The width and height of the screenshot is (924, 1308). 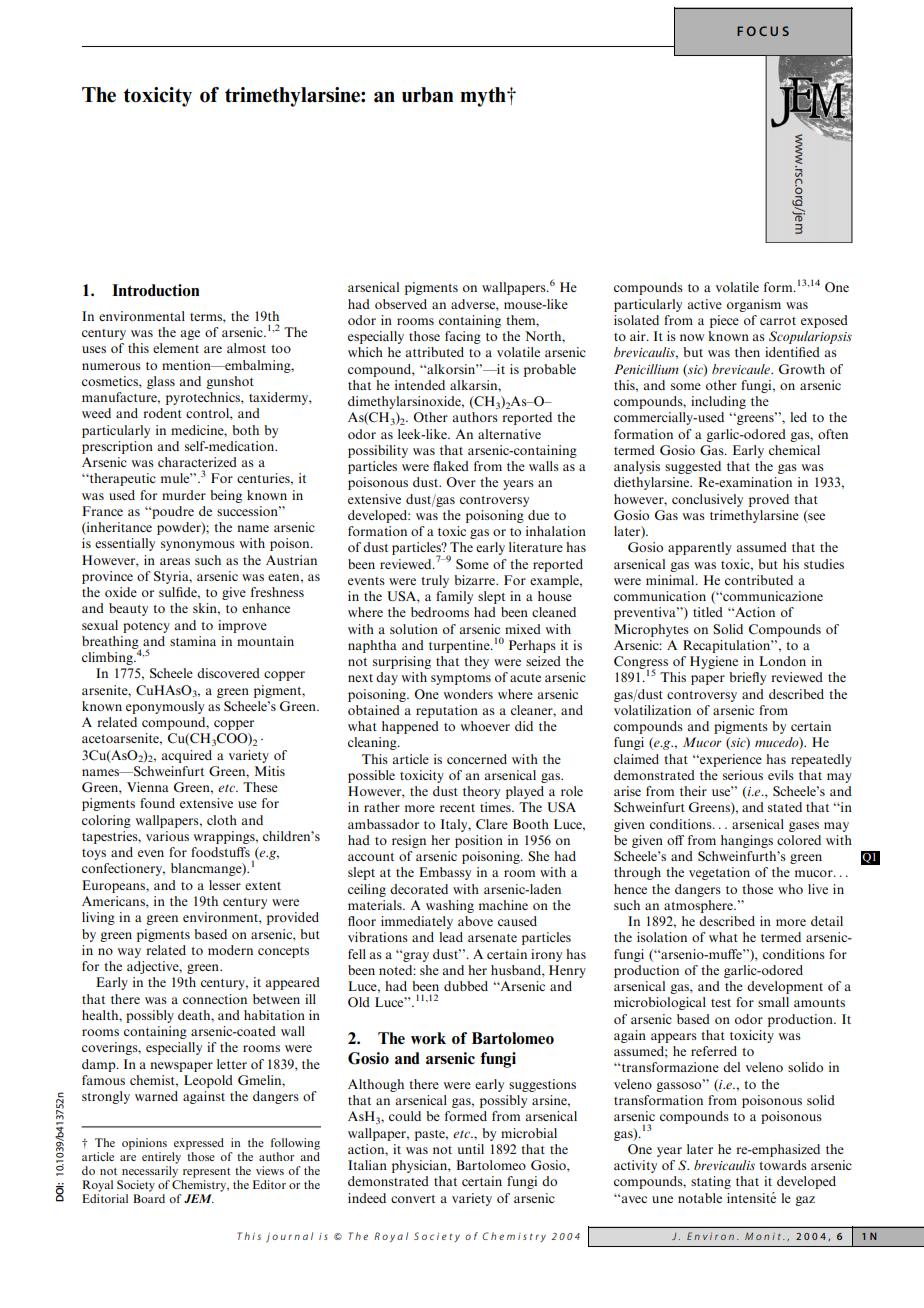 I want to click on chemical, so click(x=794, y=450).
